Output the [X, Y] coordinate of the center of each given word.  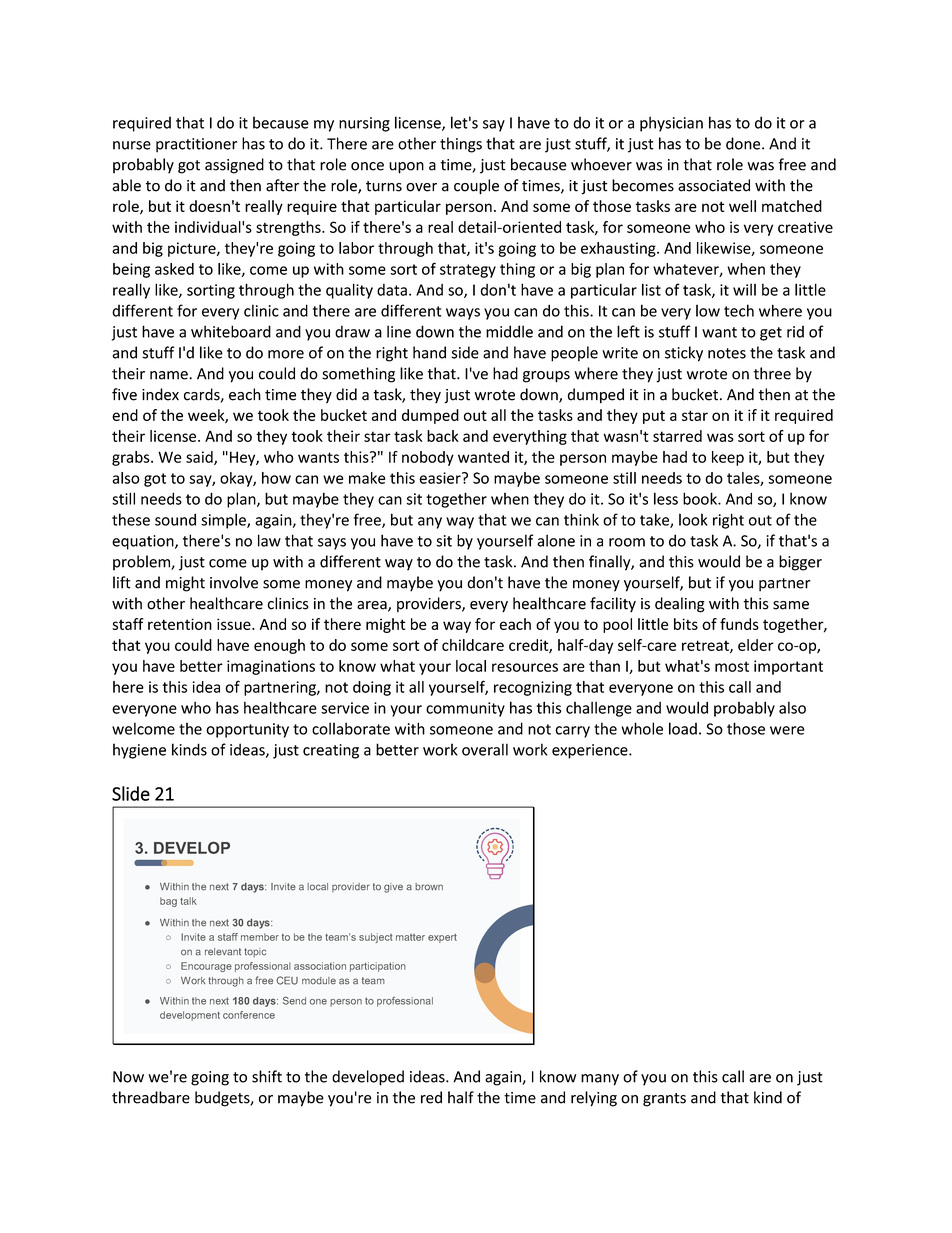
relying [594, 1099]
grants [664, 1100]
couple [476, 187]
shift [267, 1076]
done [744, 143]
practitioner [196, 145]
